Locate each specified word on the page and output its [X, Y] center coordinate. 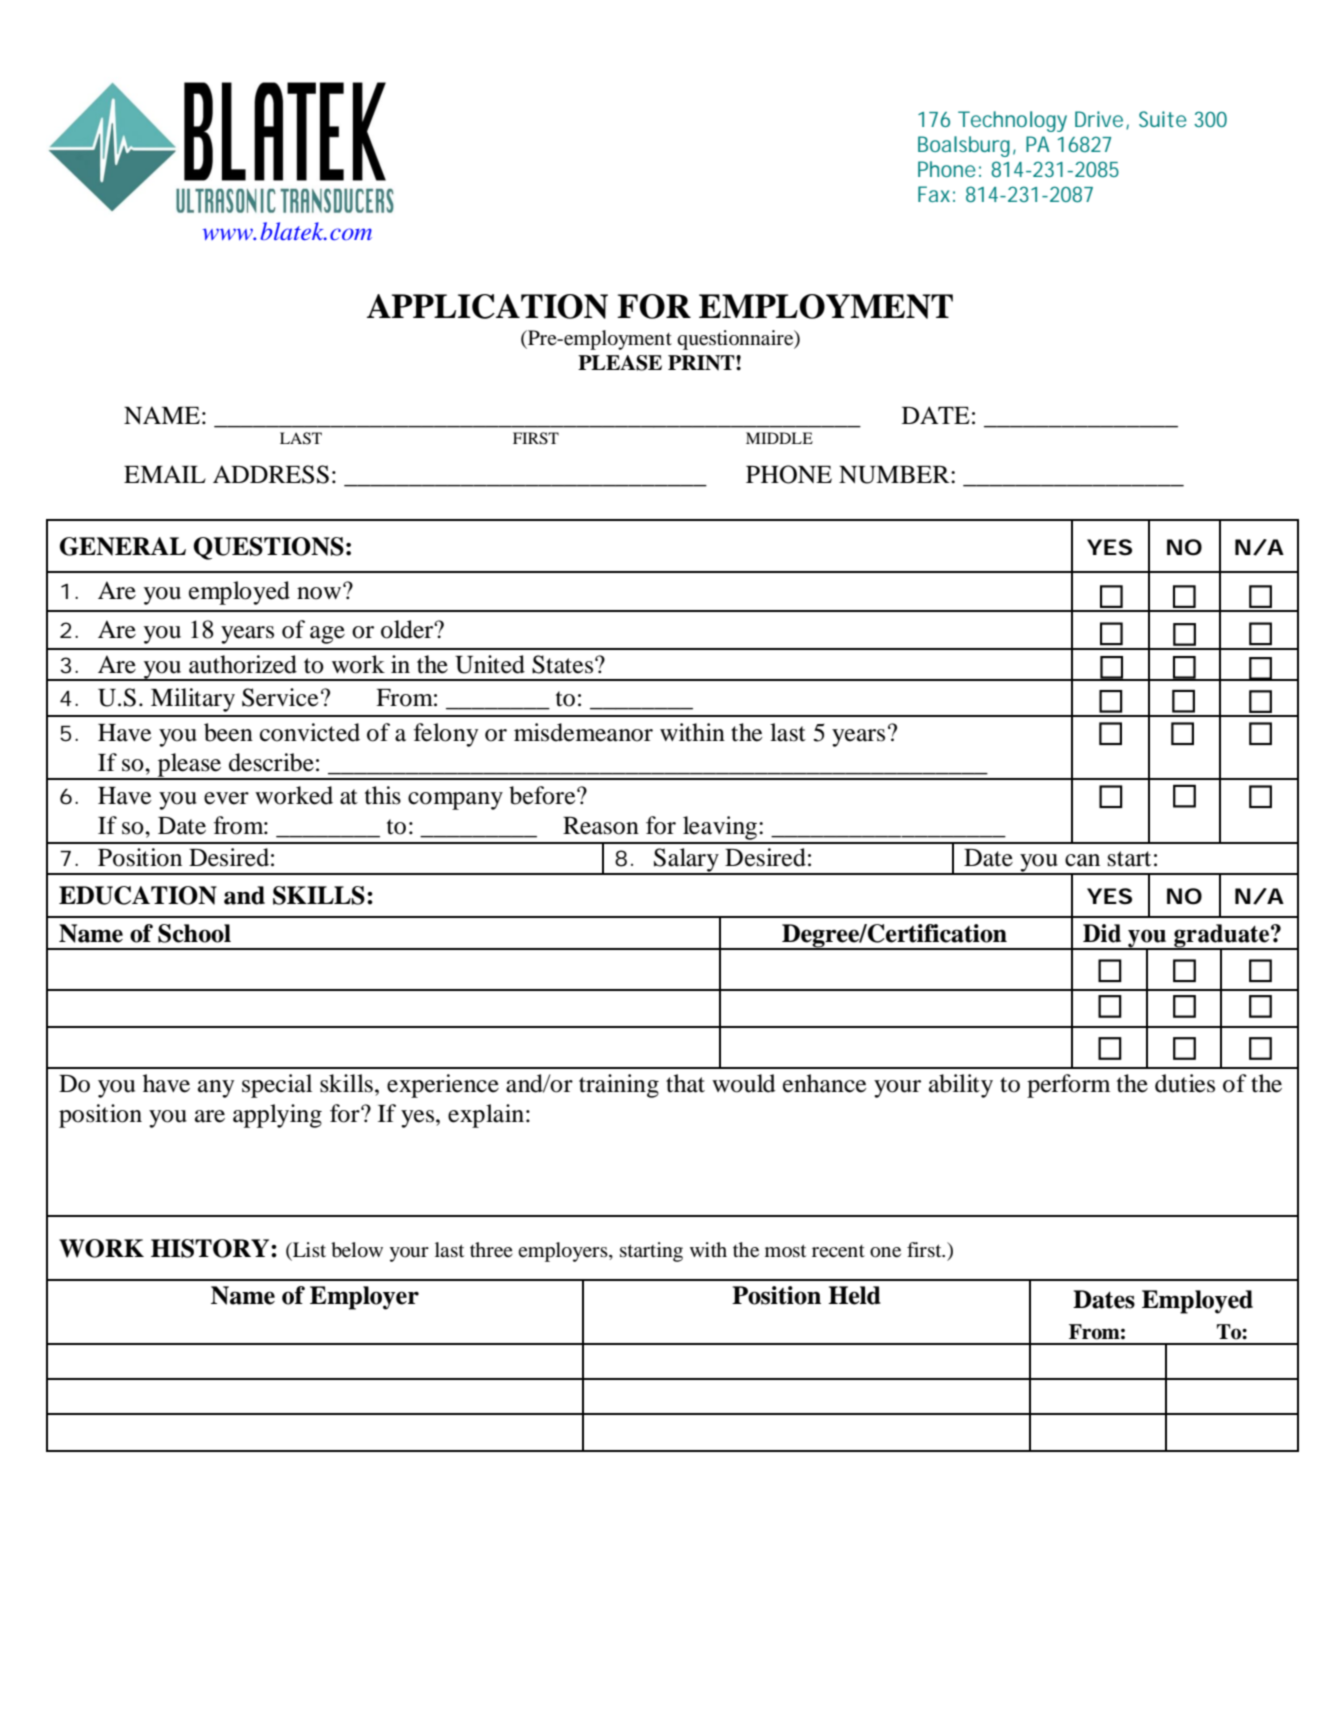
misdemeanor [583, 732]
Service [280, 697]
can [1082, 860]
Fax [934, 194]
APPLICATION [487, 306]
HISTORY [211, 1248]
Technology [1012, 121]
